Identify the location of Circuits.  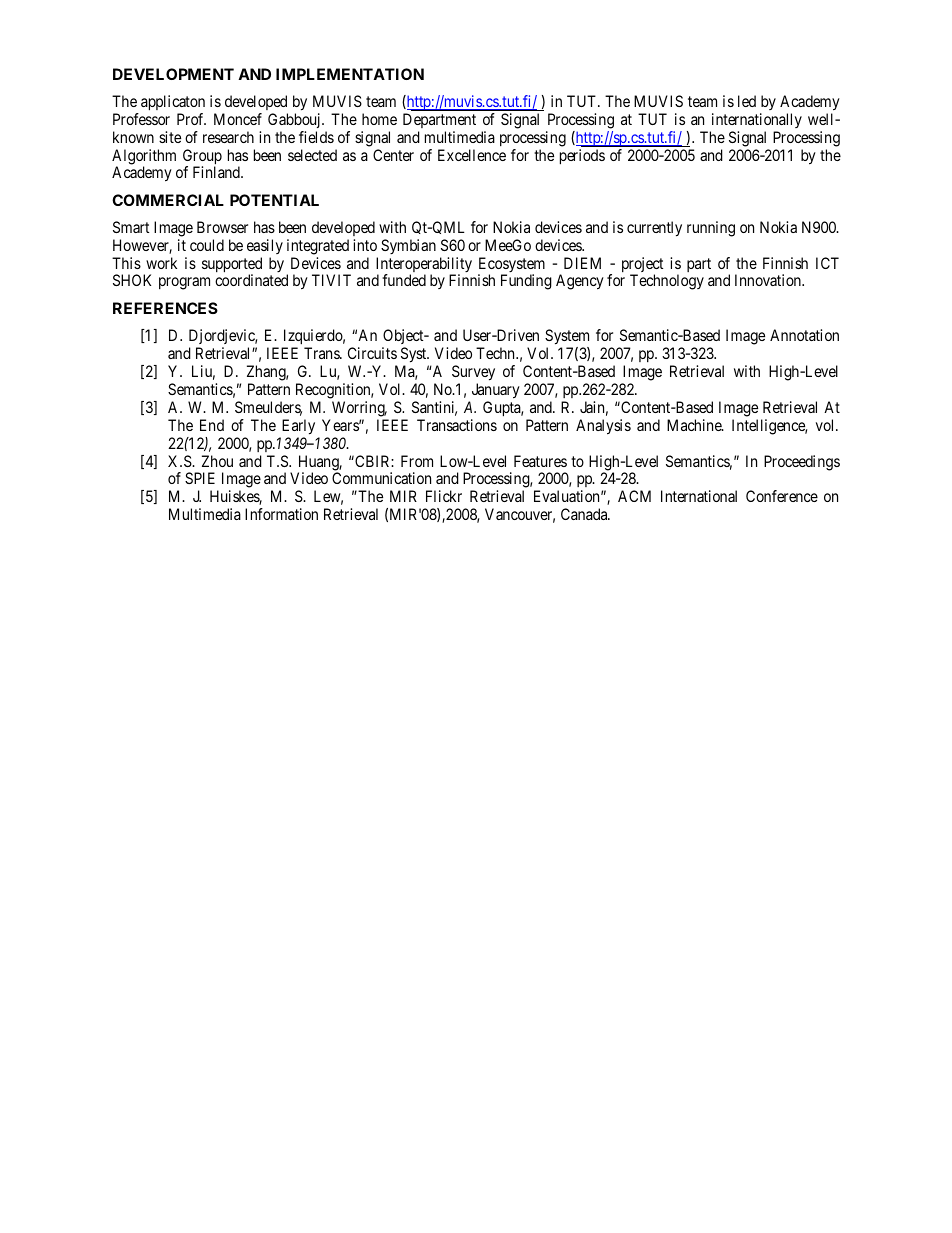
(372, 353).
